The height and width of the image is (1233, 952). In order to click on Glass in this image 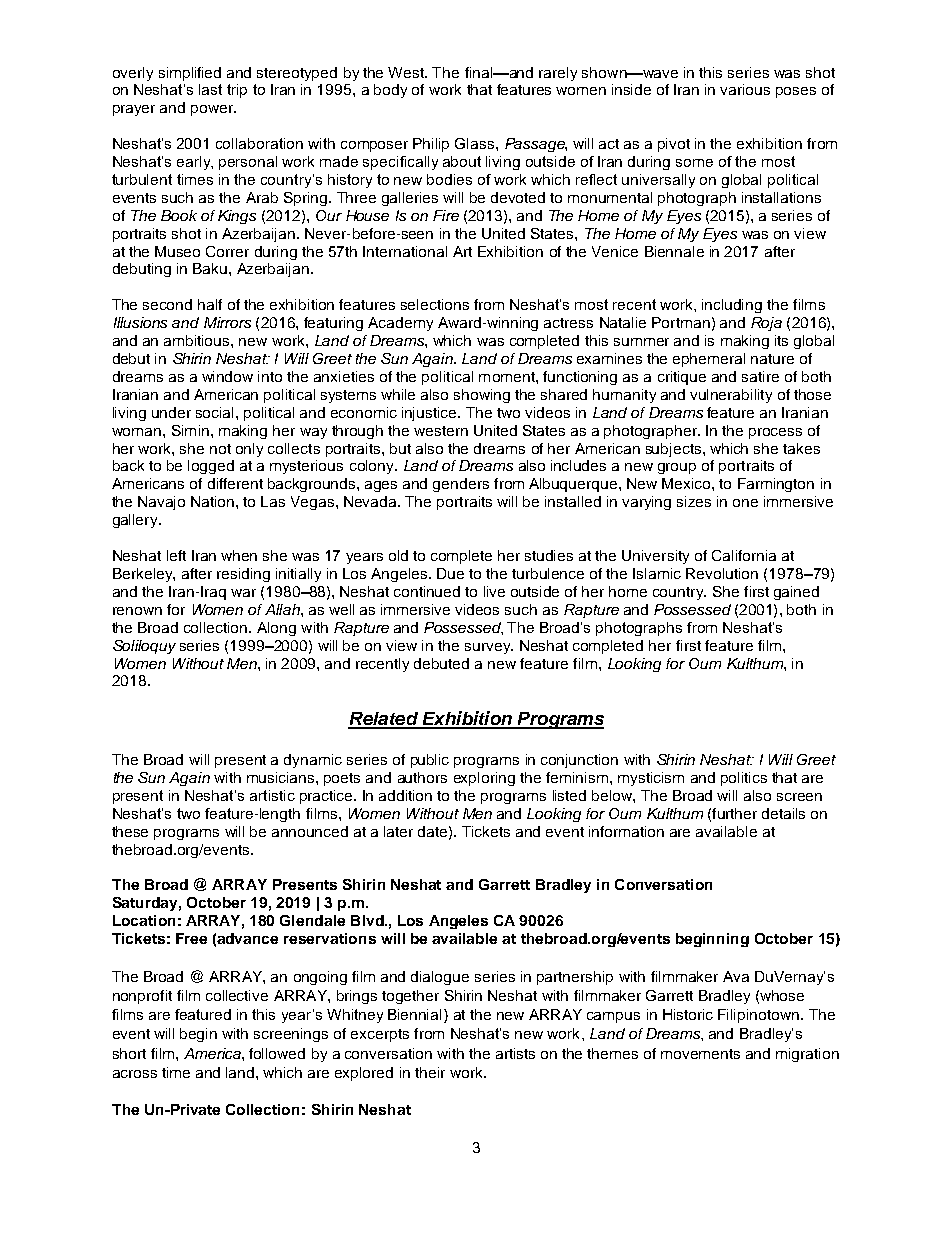, I will do `click(476, 143)`.
